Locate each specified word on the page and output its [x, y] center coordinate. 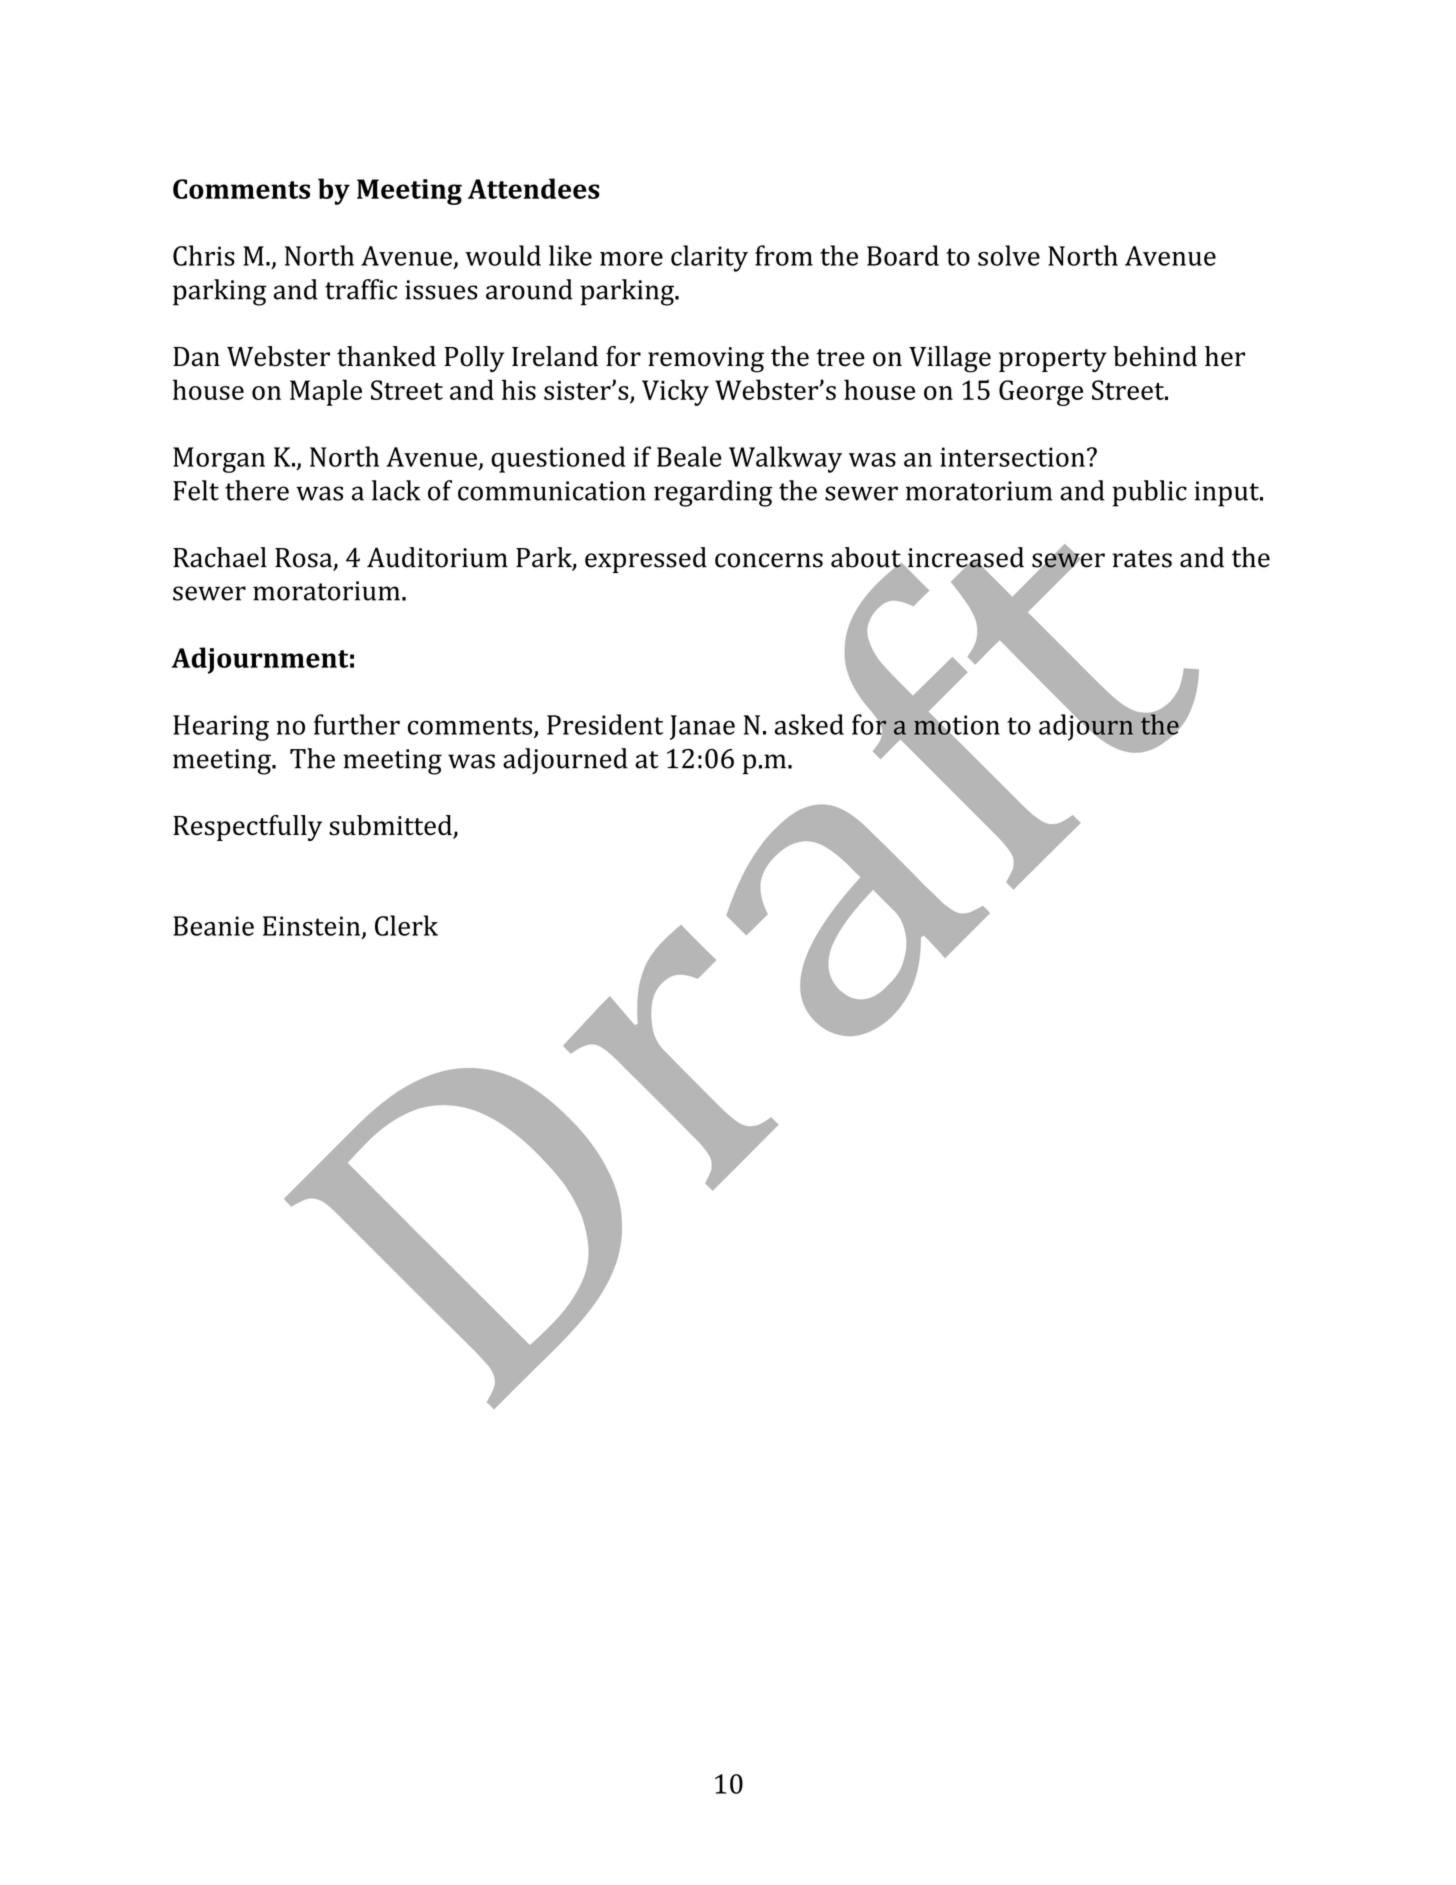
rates [1142, 559]
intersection [1012, 457]
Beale [689, 456]
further [357, 724]
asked [809, 724]
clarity [709, 258]
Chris [204, 255]
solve [1009, 255]
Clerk [406, 925]
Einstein [313, 927]
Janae [702, 727]
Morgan [219, 460]
